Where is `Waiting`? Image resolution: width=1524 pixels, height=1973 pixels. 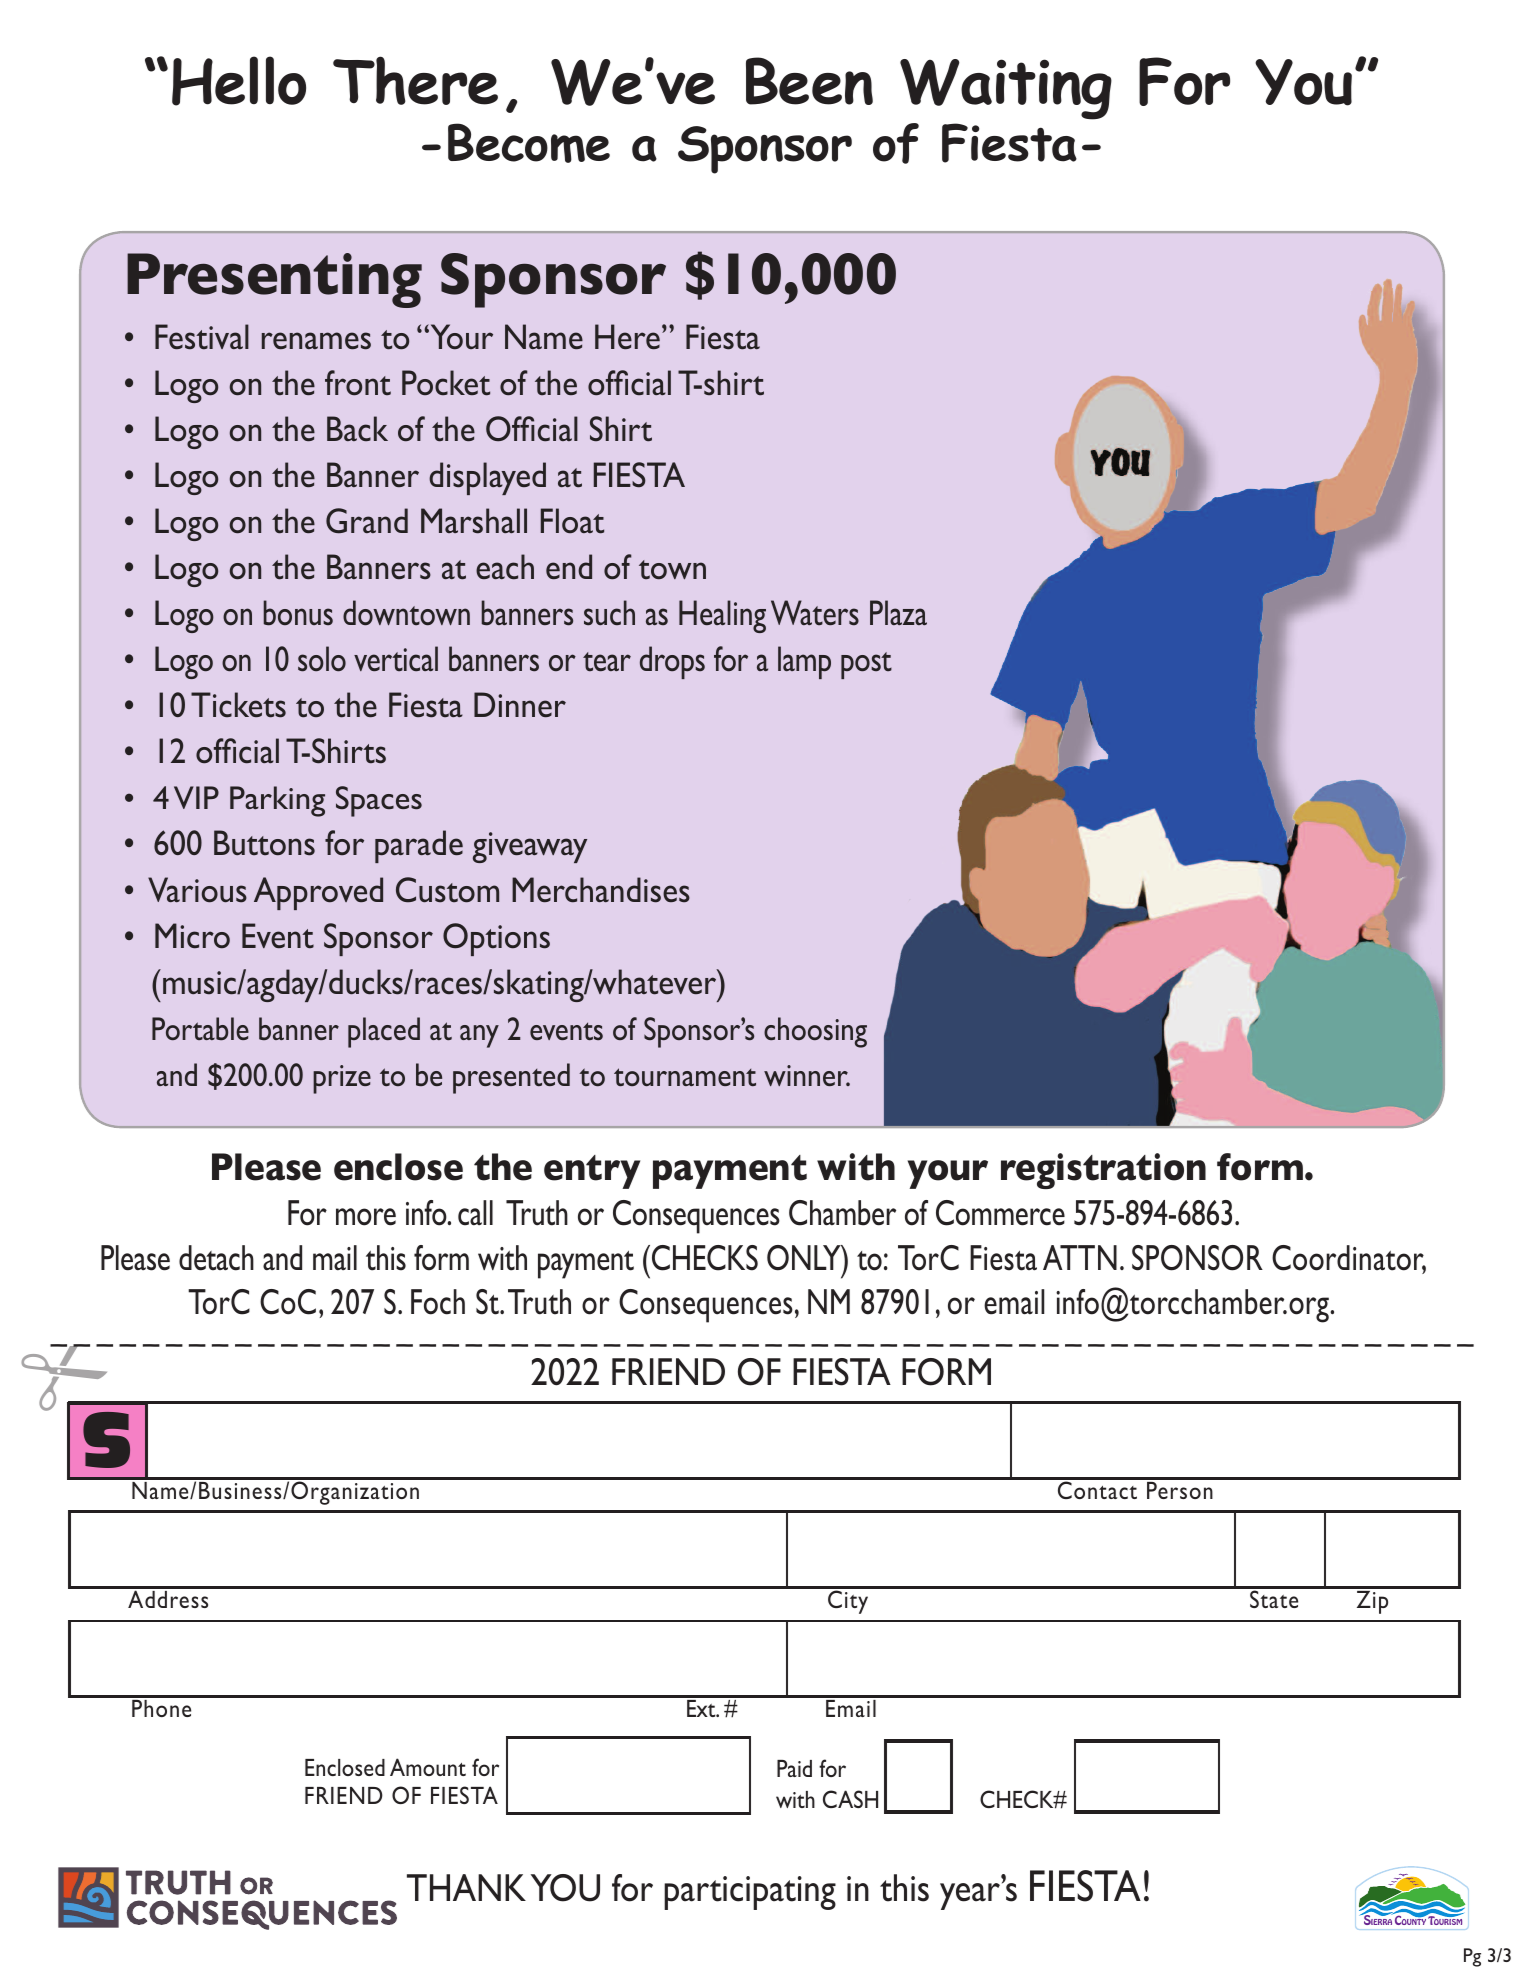 Waiting is located at coordinates (1006, 89).
